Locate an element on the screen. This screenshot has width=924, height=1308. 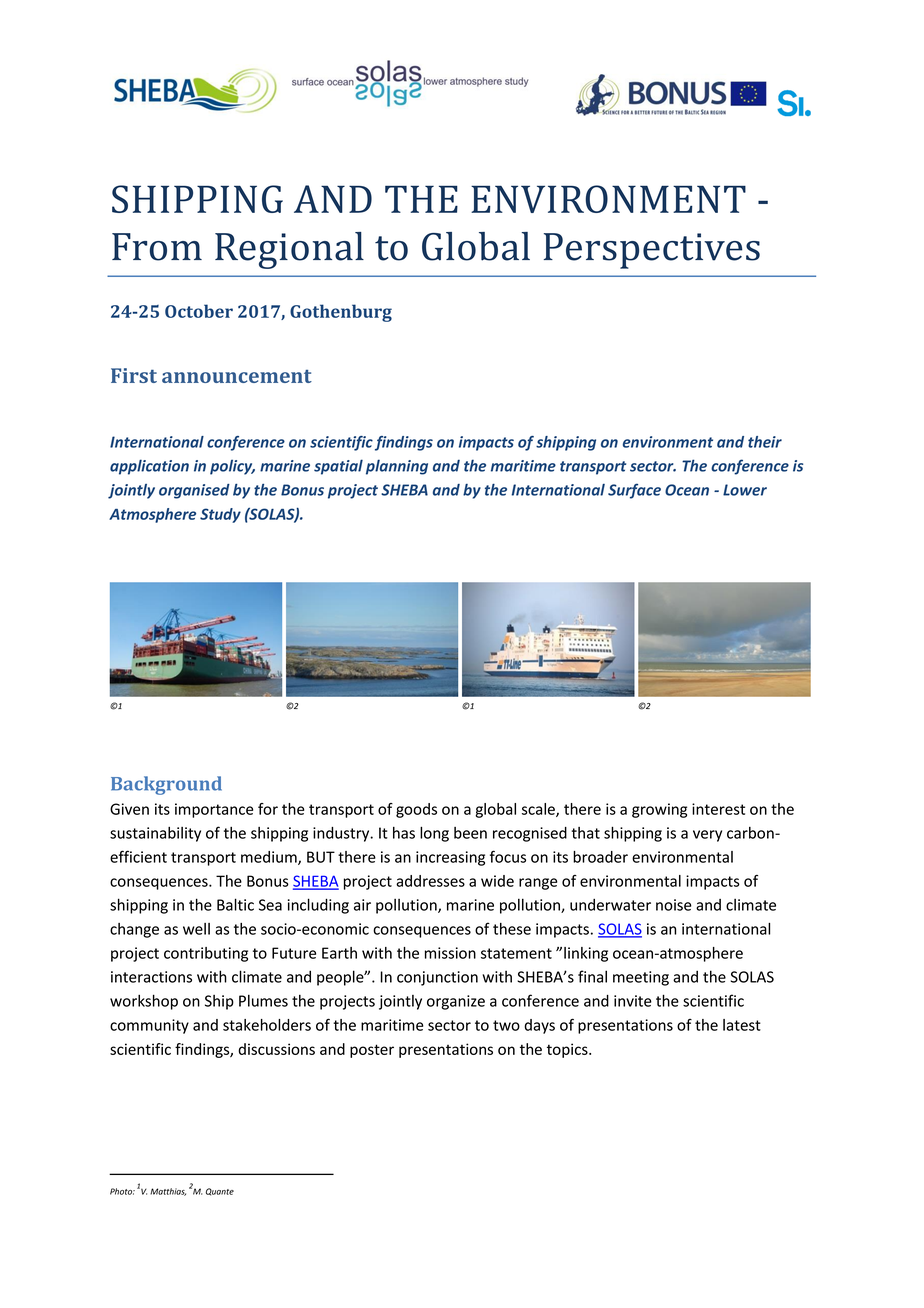
interest is located at coordinates (718, 809).
